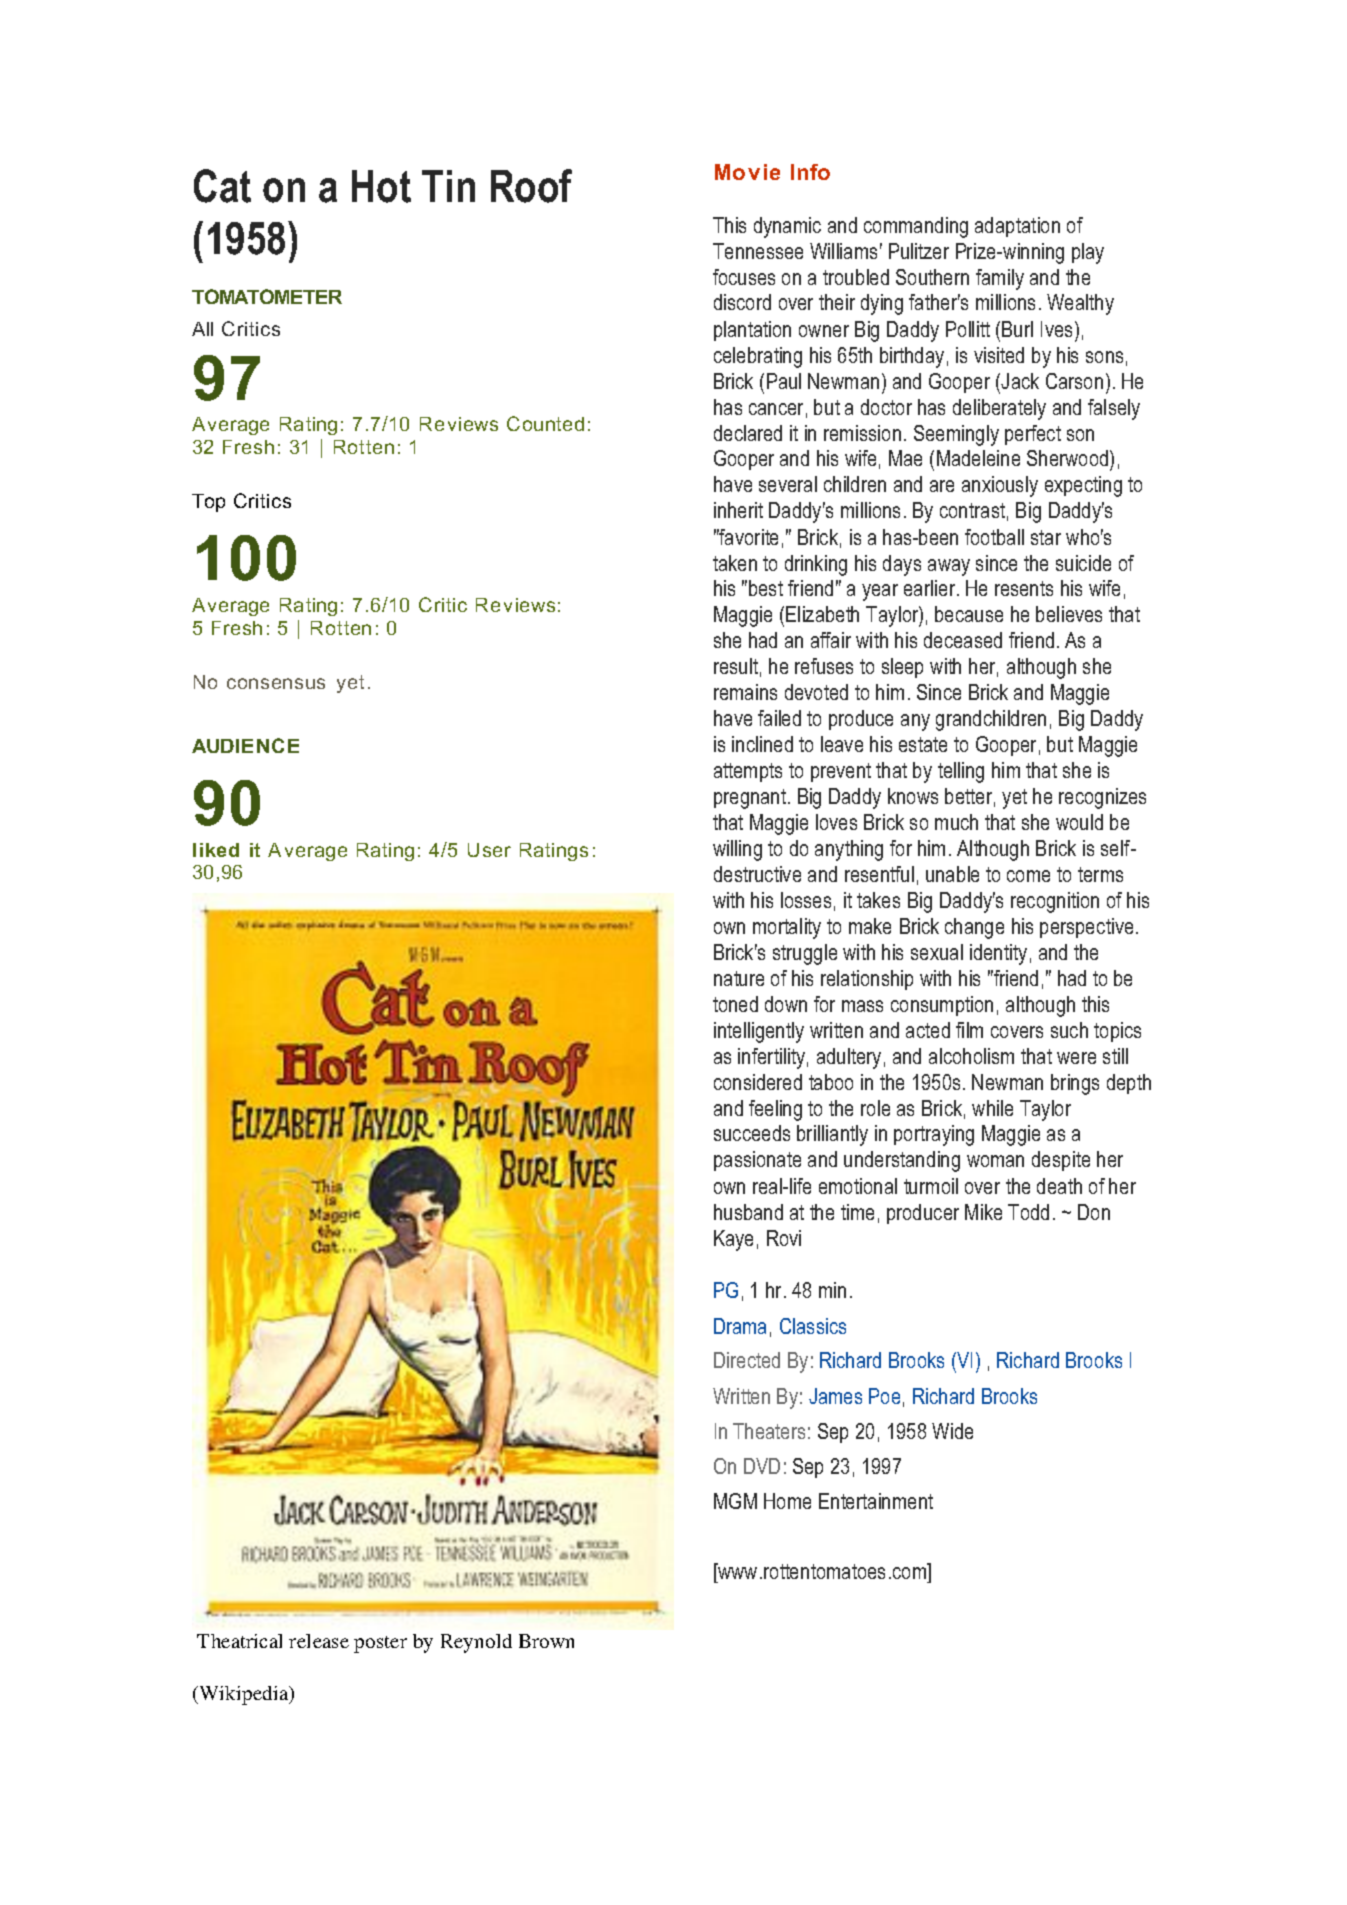 The height and width of the screenshot is (1905, 1347). What do you see at coordinates (381, 186) in the screenshot?
I see `Hot` at bounding box center [381, 186].
